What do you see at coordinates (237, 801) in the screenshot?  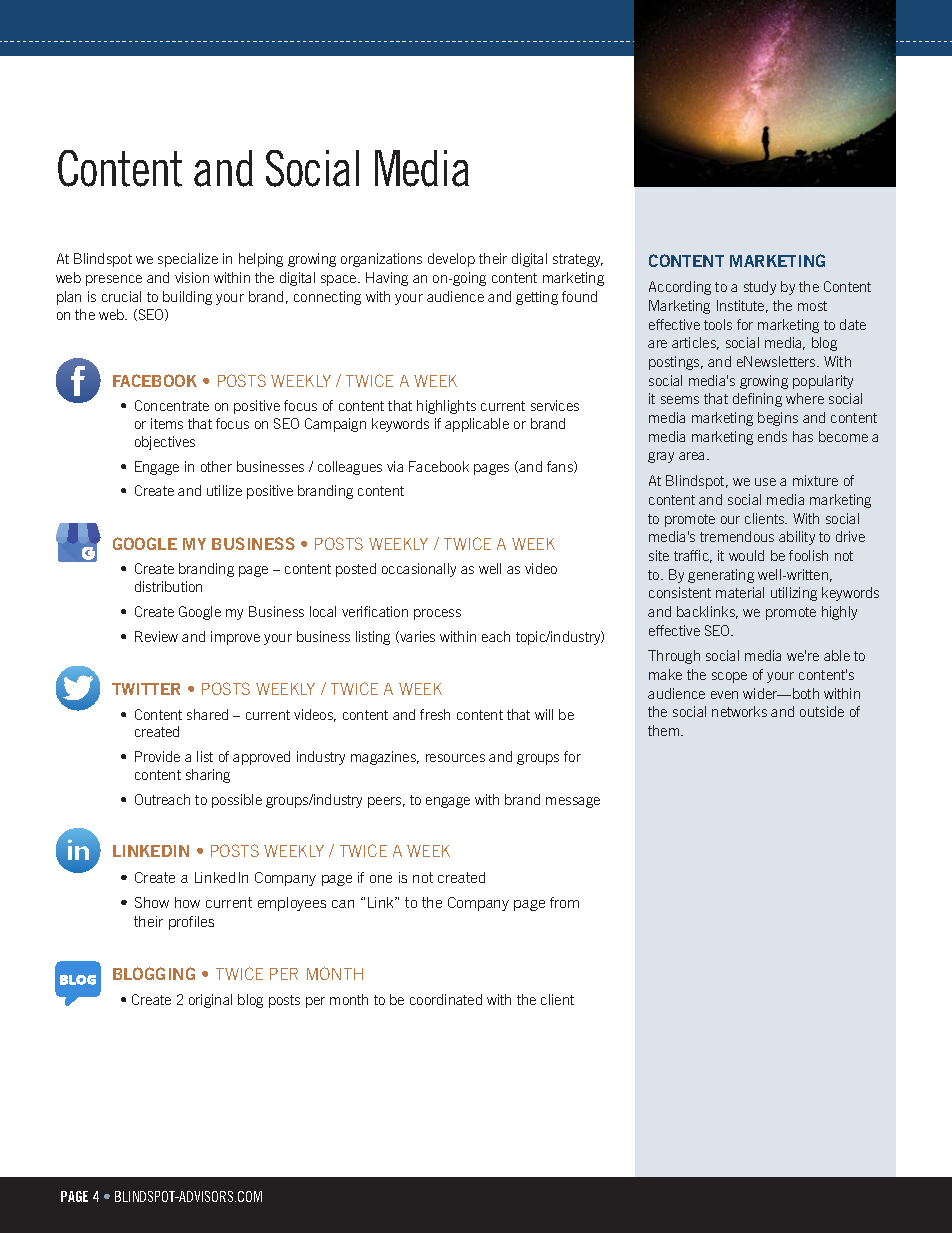 I see `possible` at bounding box center [237, 801].
